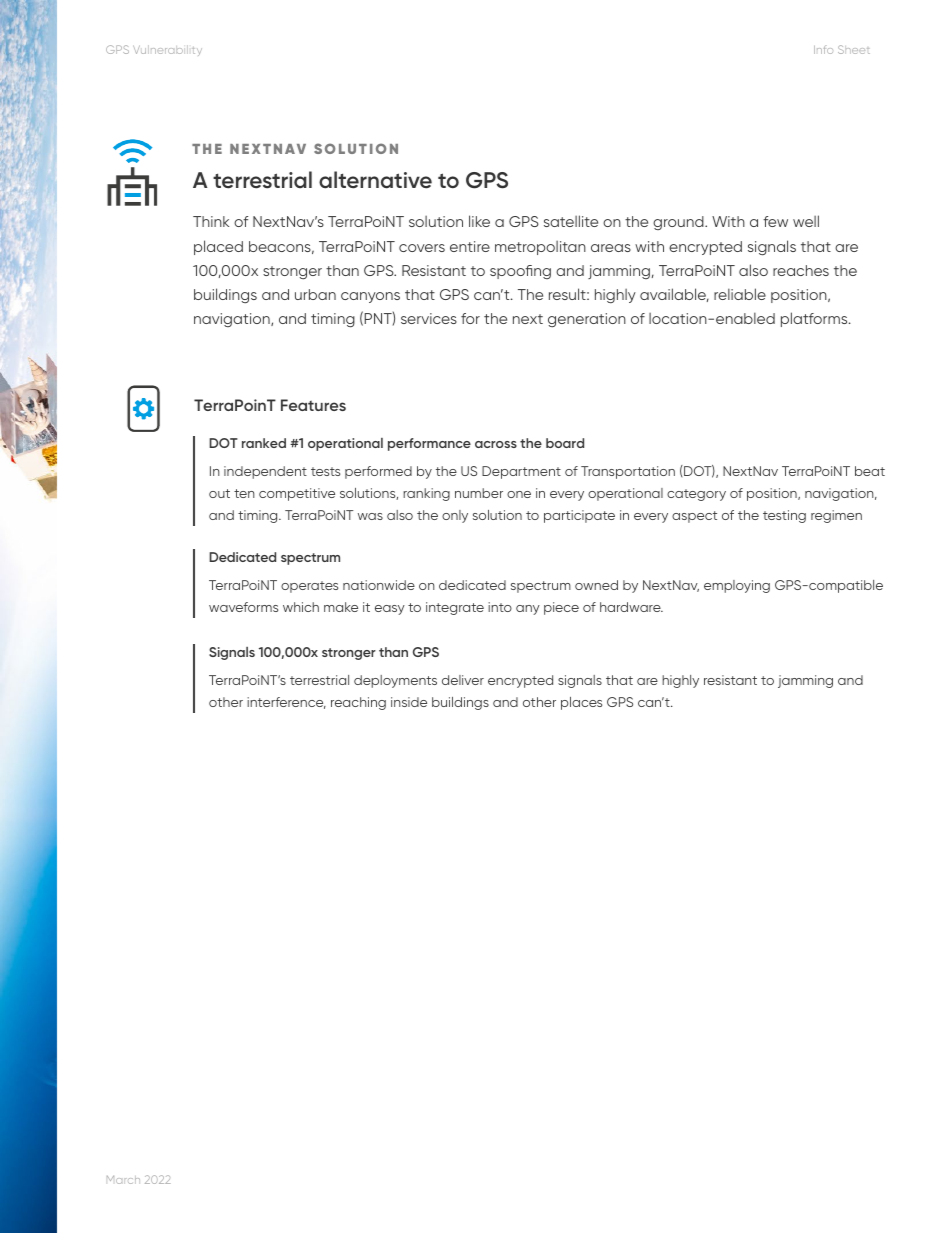 Image resolution: width=952 pixels, height=1233 pixels. Describe the element at coordinates (243, 607) in the screenshot. I see `waveforms` at that location.
